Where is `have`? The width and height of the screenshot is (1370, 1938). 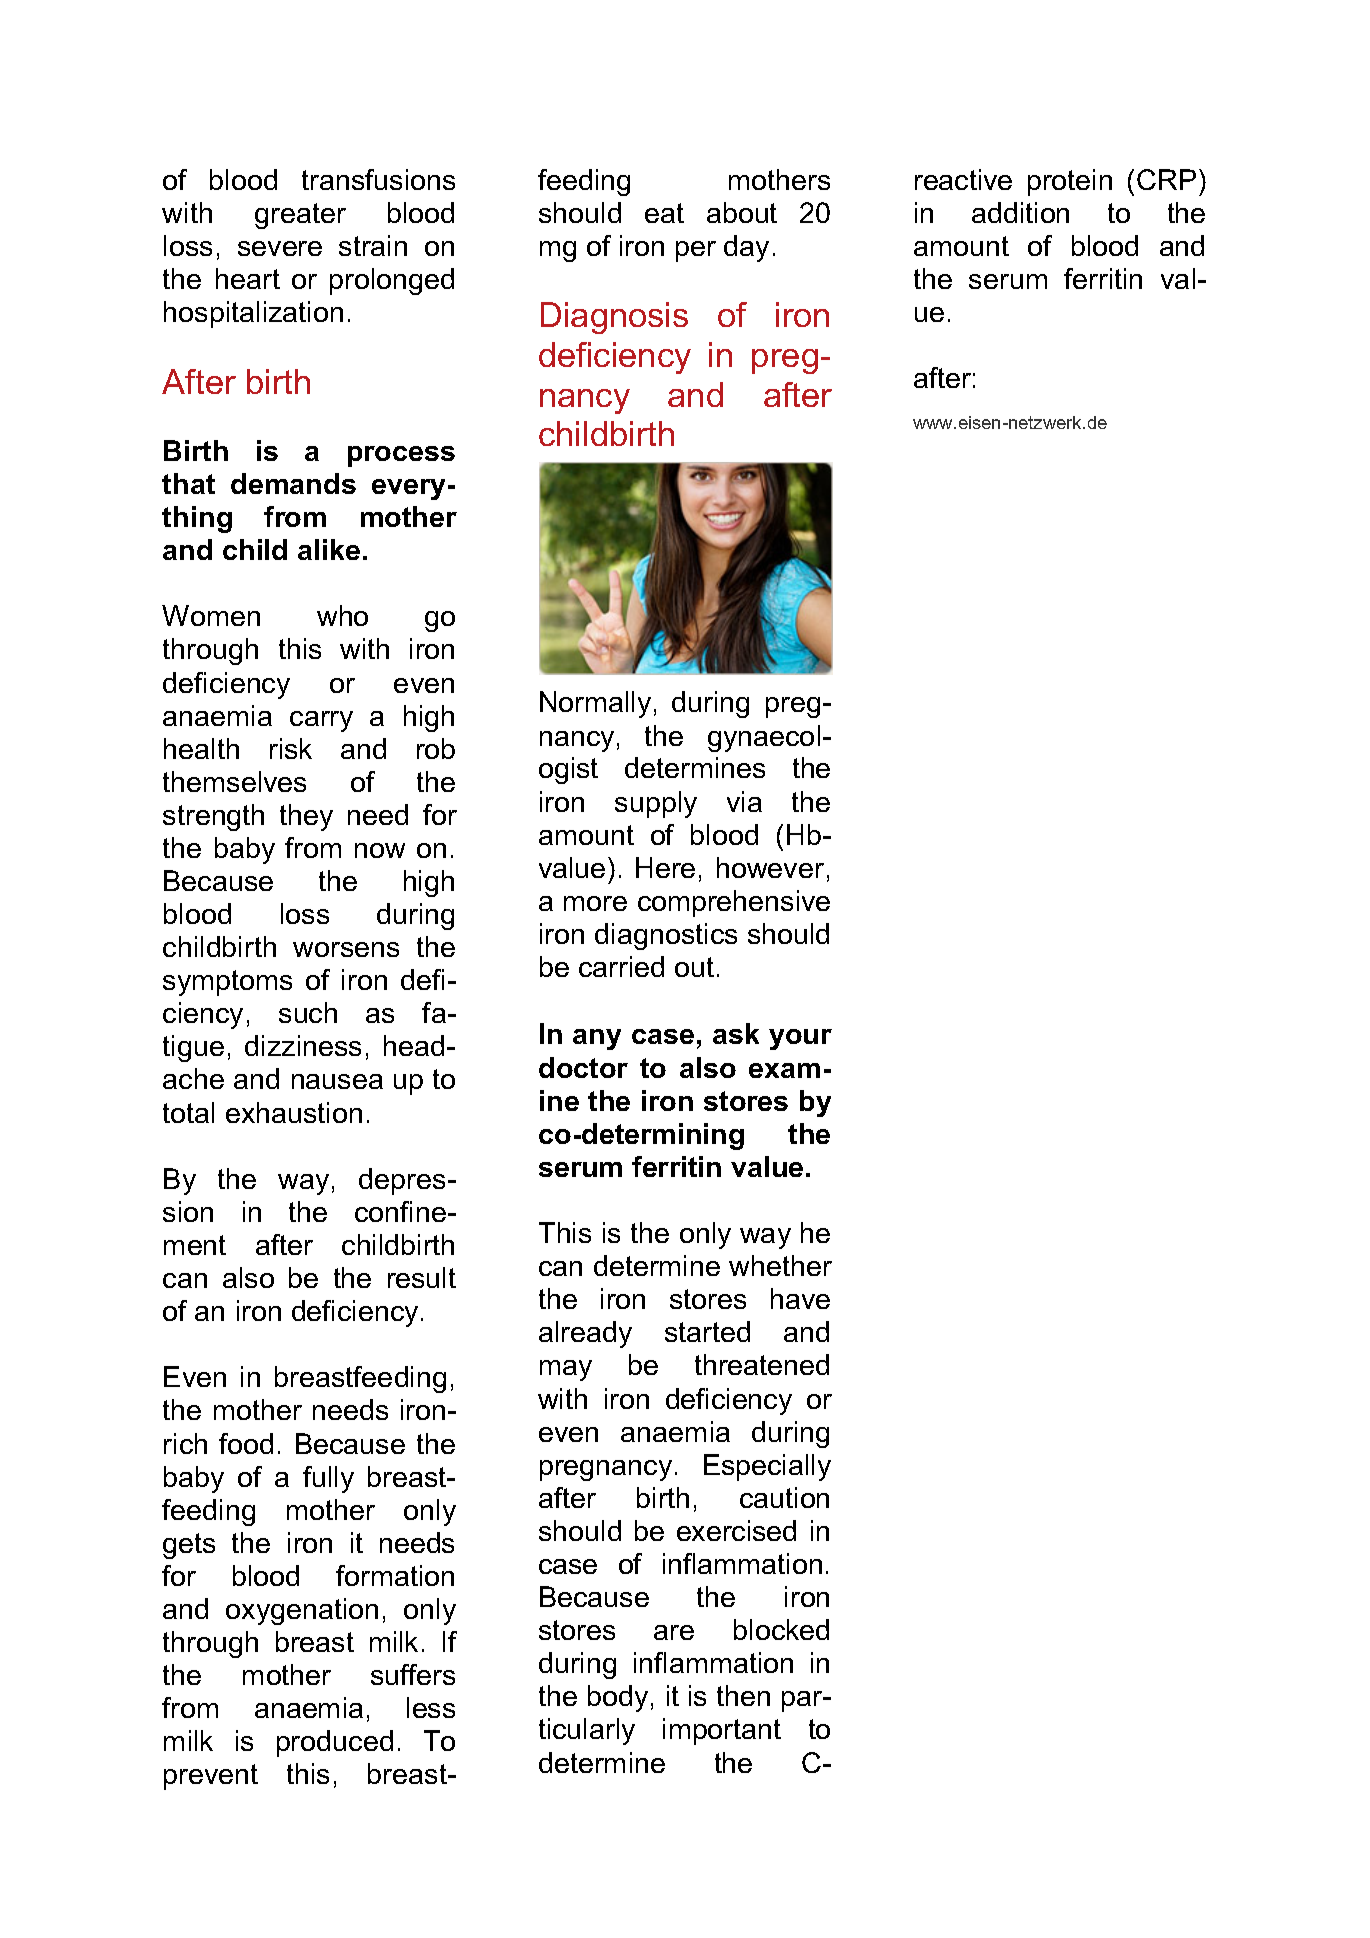 have is located at coordinates (800, 1298).
